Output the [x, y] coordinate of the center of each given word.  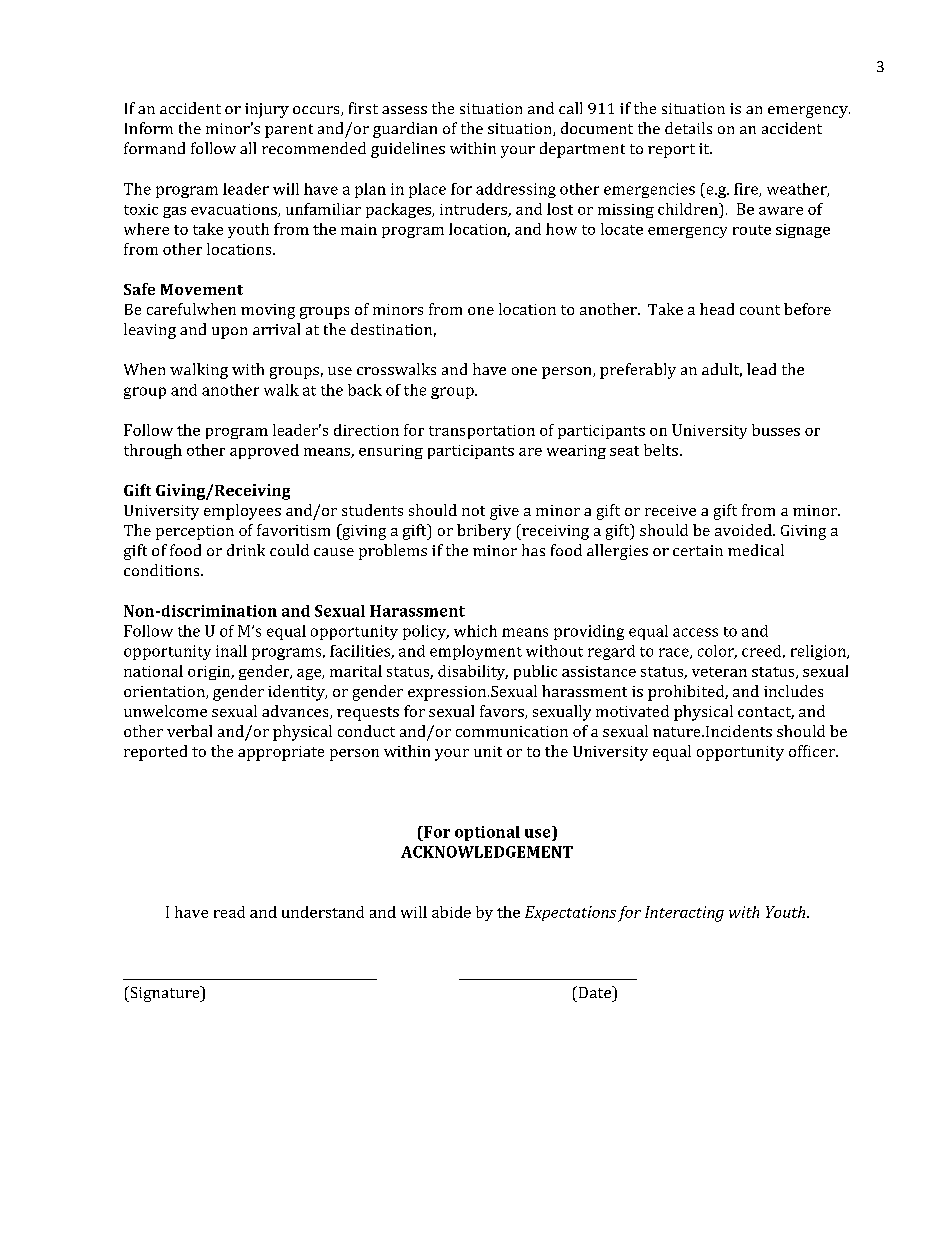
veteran [719, 672]
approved [264, 451]
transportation [482, 432]
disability [473, 672]
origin [210, 673]
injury [267, 110]
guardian [405, 130]
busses [776, 430]
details [688, 128]
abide [451, 912]
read [229, 912]
